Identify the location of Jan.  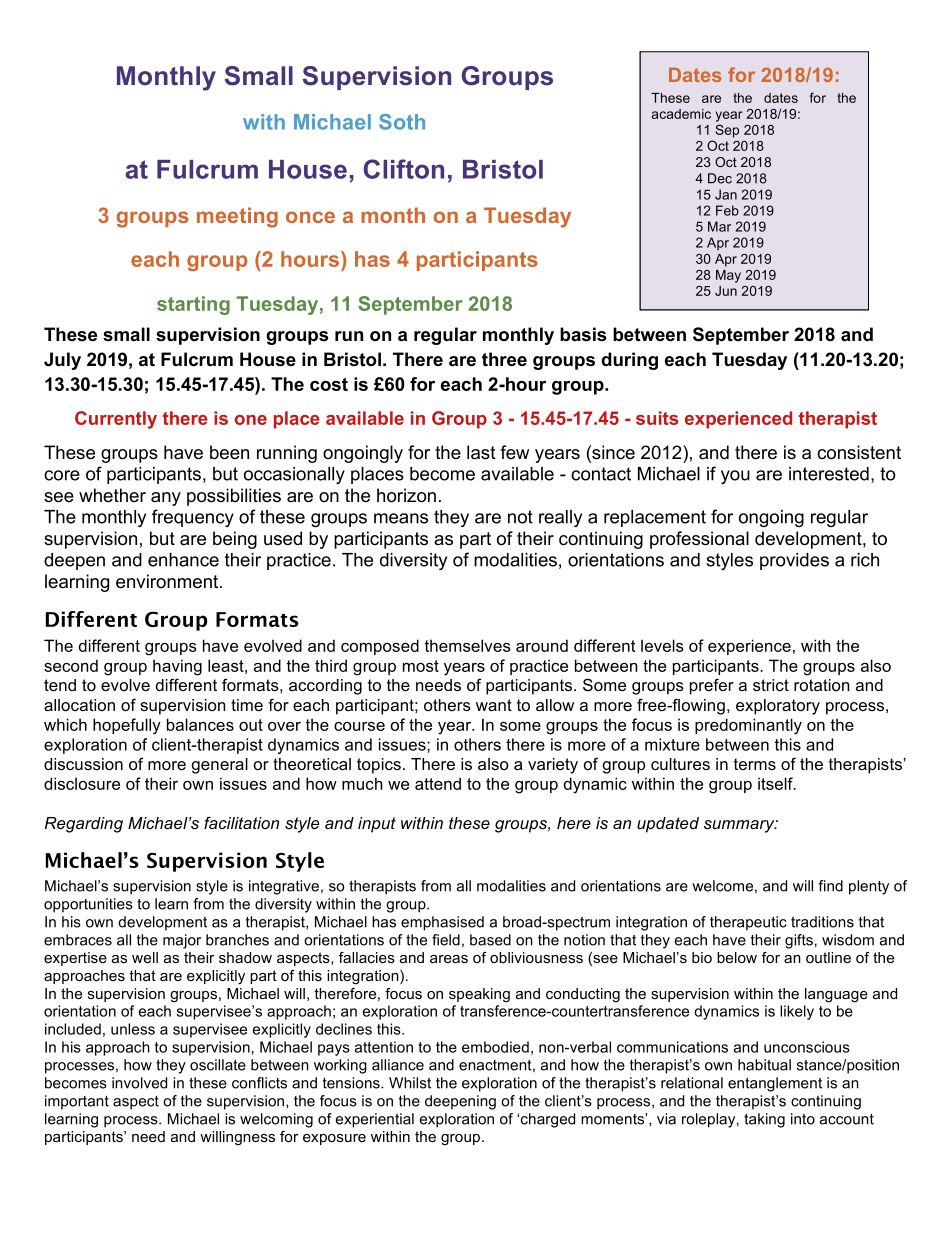
(726, 194).
